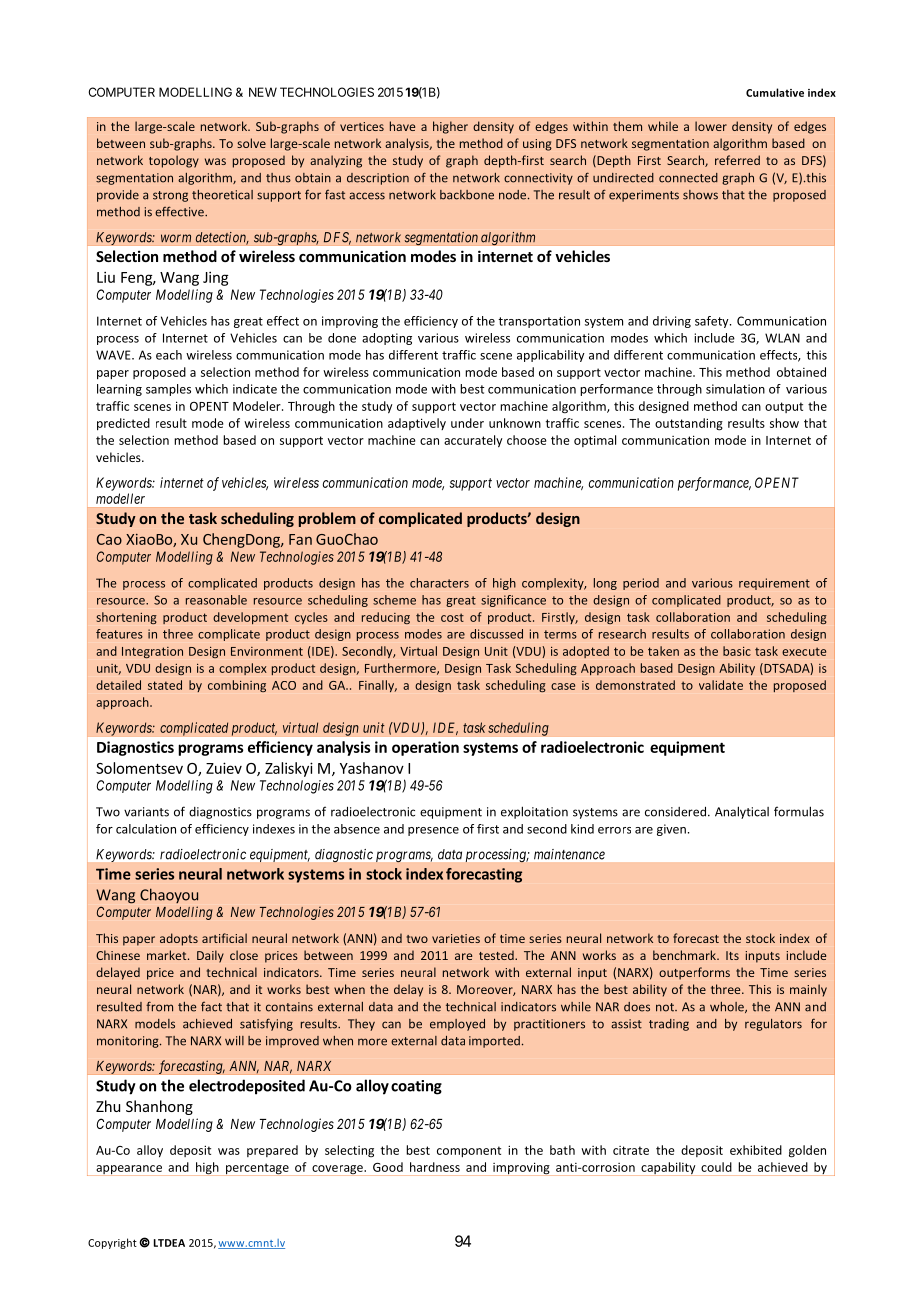 The width and height of the screenshot is (924, 1307). Describe the element at coordinates (473, 441) in the screenshot. I see `accurately` at that location.
